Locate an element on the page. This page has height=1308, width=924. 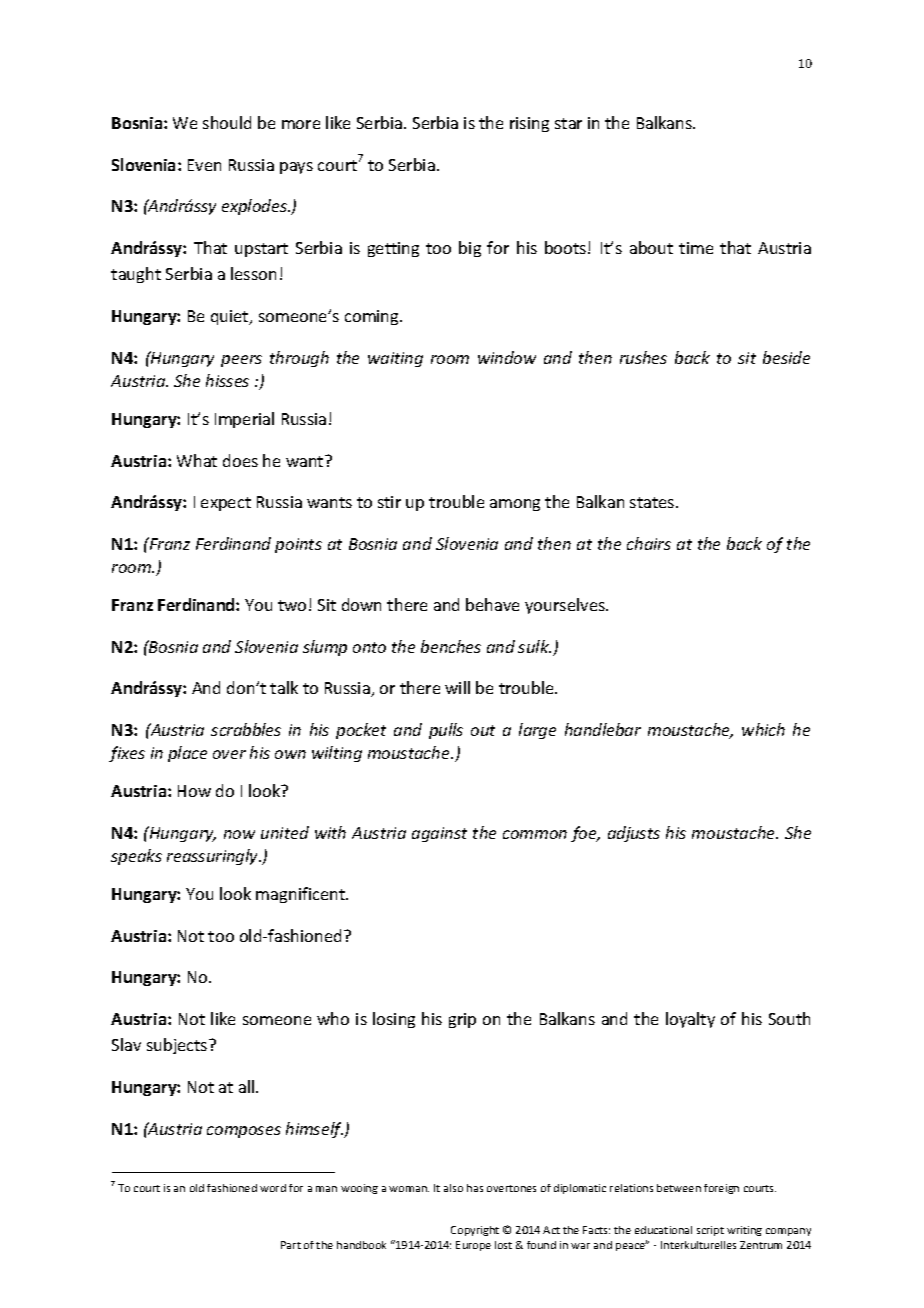
Even is located at coordinates (204, 165).
